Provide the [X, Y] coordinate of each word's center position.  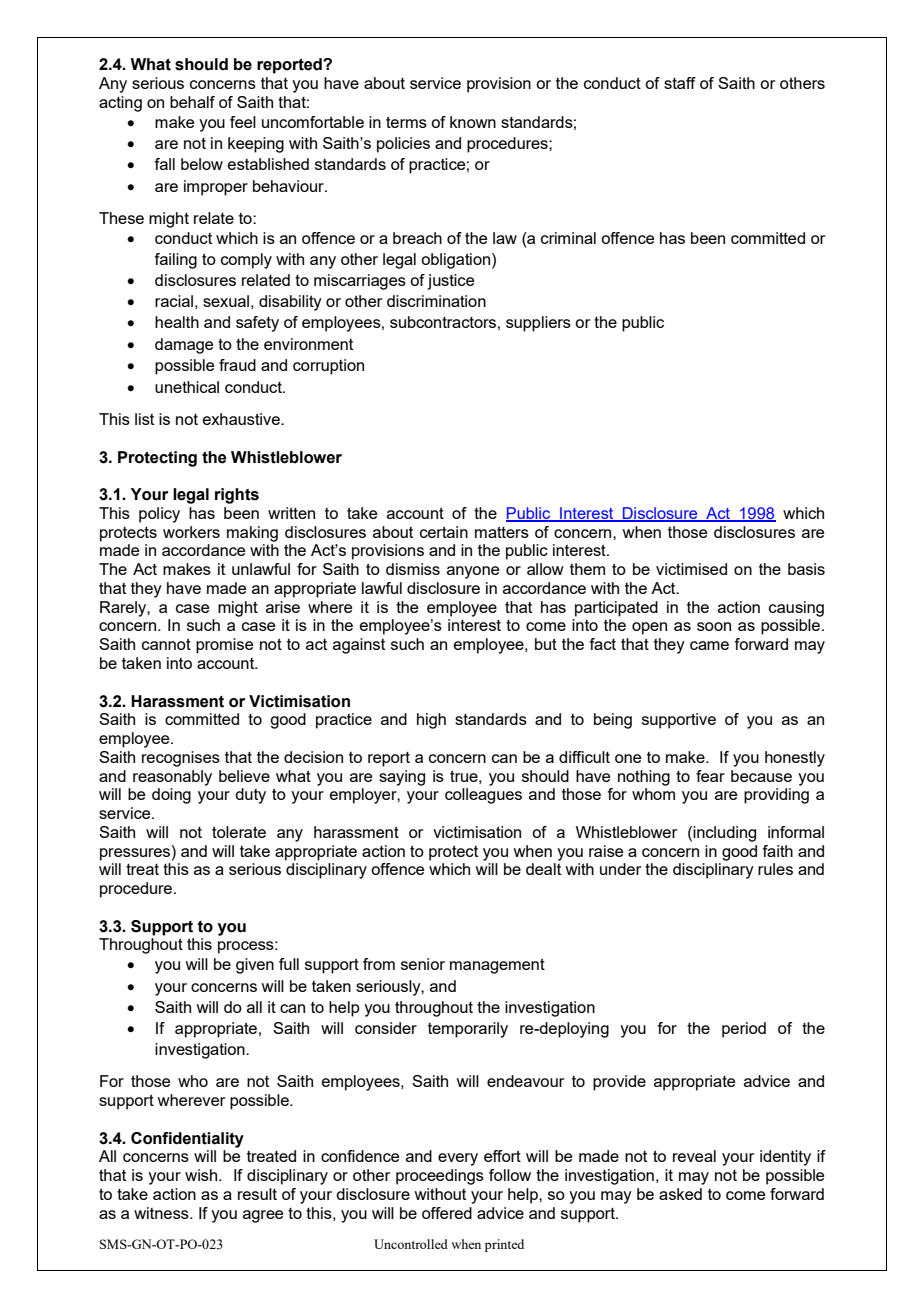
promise [224, 646]
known [473, 122]
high [431, 721]
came [709, 645]
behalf [192, 102]
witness [162, 1213]
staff [680, 83]
